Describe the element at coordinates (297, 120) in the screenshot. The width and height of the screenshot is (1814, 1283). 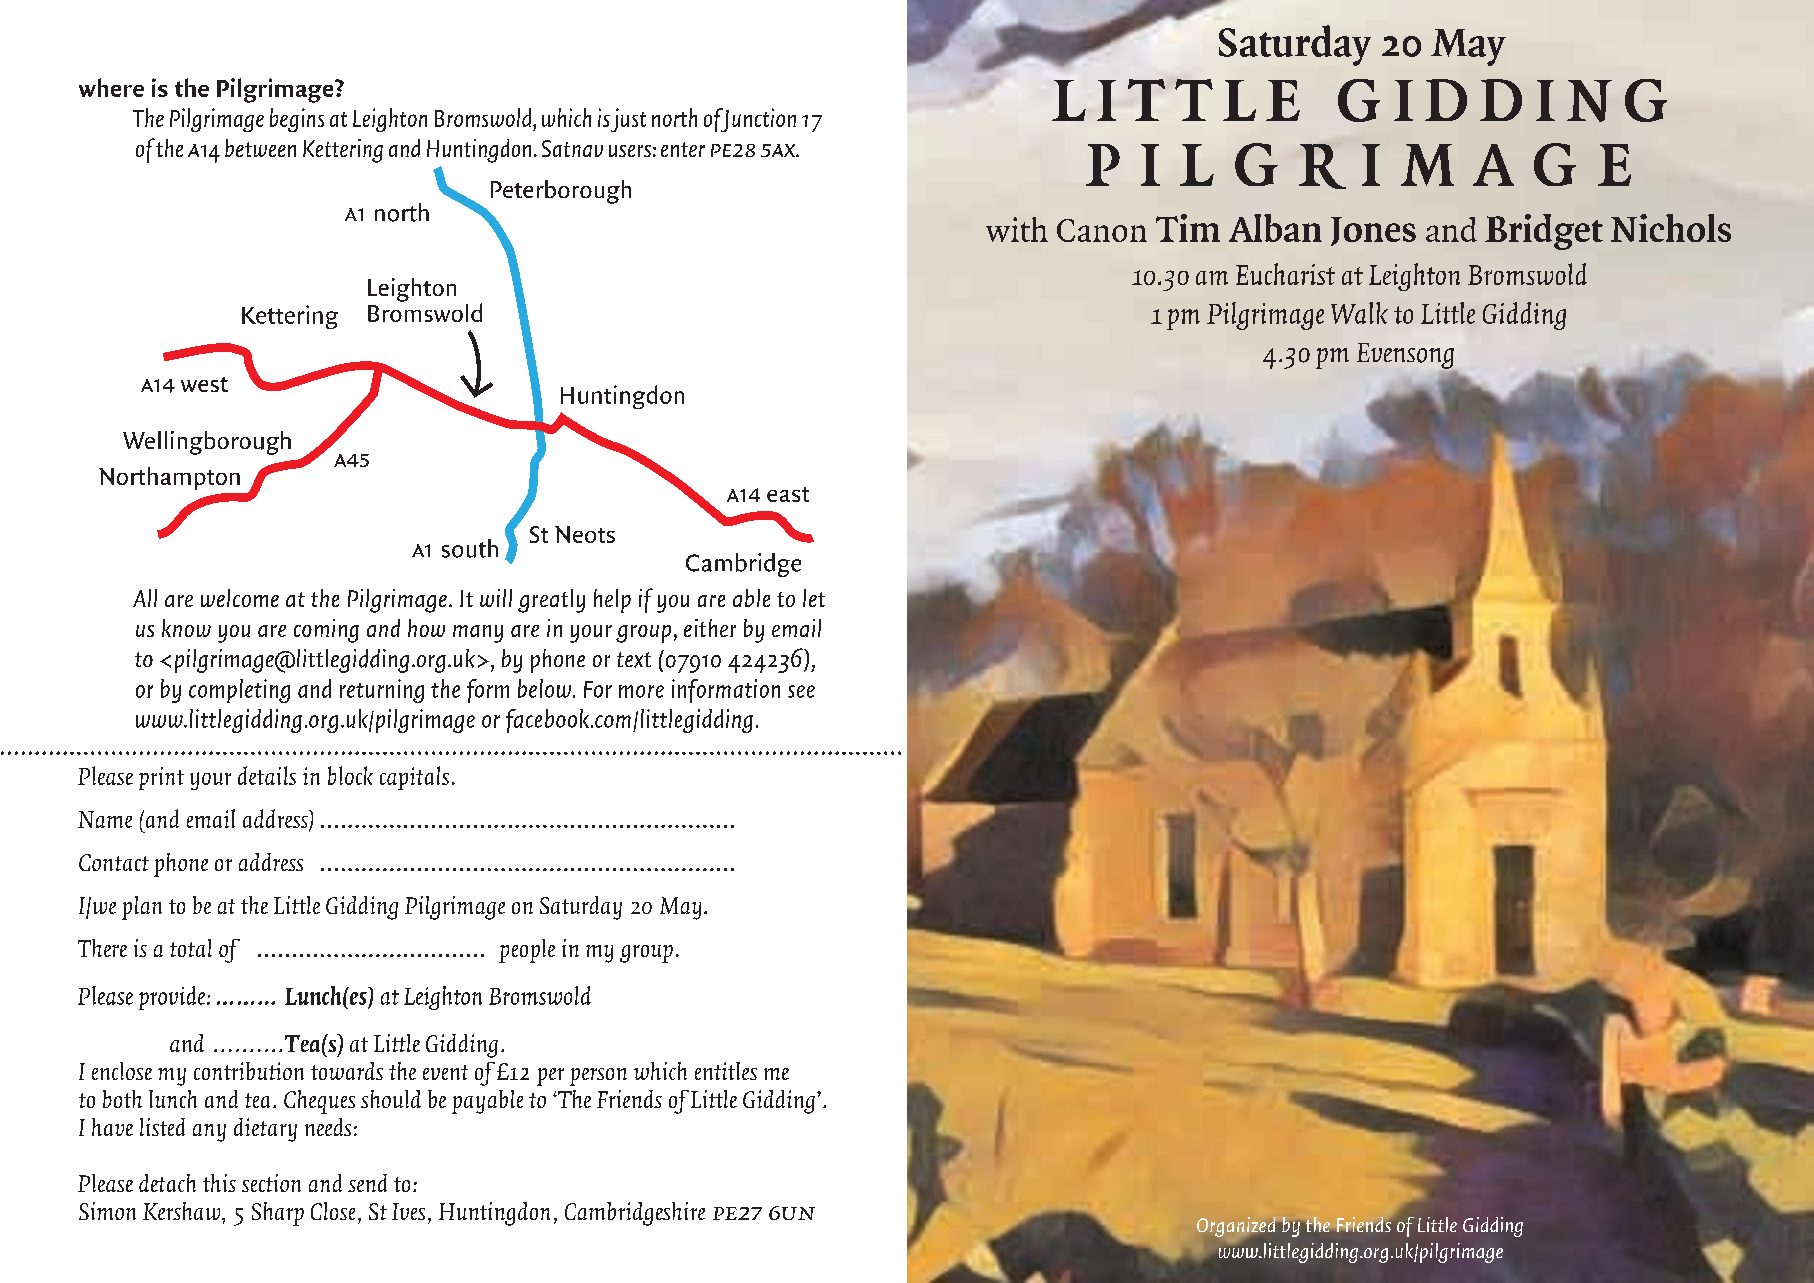
I see `begins` at that location.
